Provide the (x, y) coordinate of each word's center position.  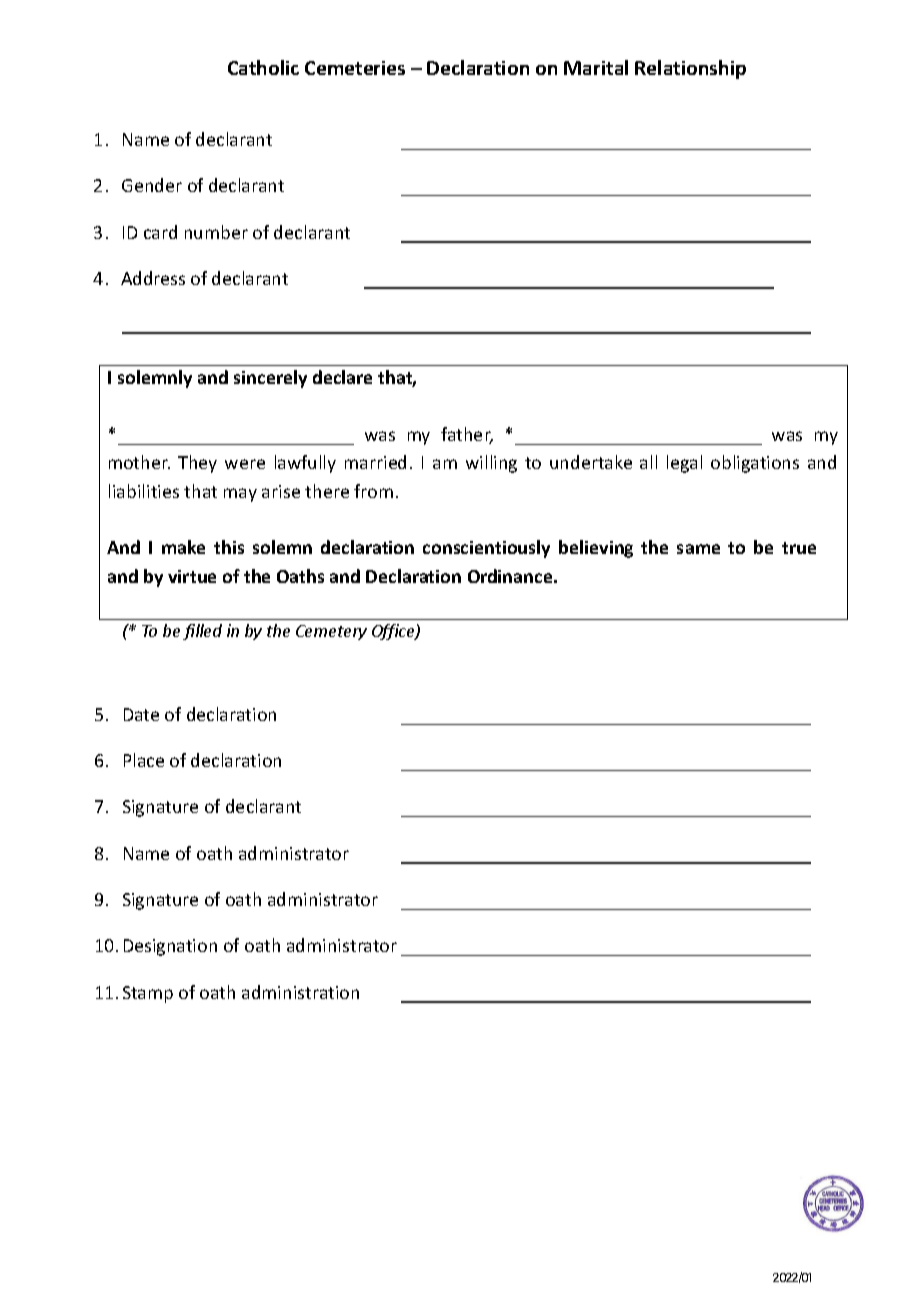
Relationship (690, 69)
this (229, 547)
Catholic (263, 67)
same (698, 549)
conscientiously (486, 549)
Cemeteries (355, 68)
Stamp (148, 994)
